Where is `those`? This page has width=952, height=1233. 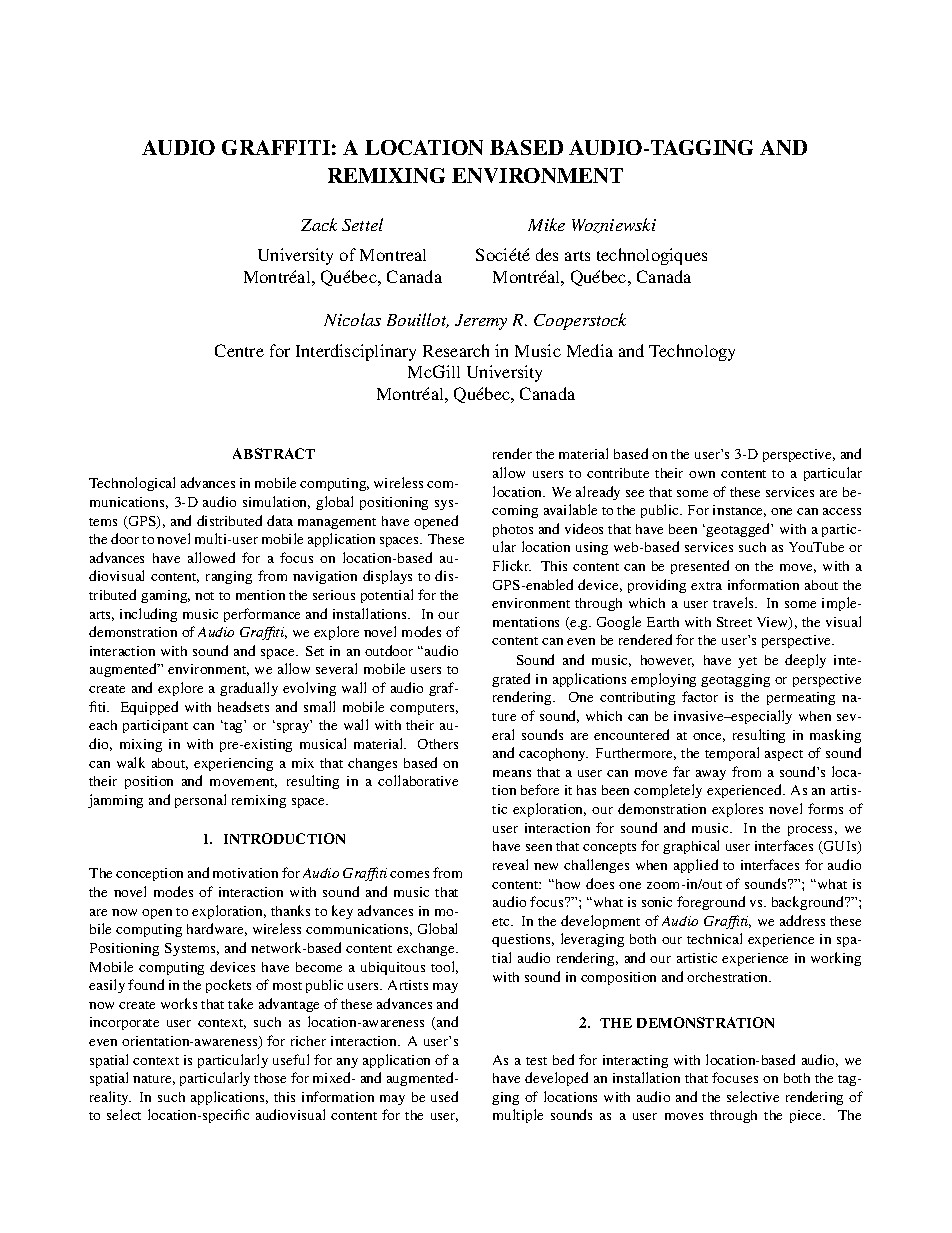
those is located at coordinates (270, 1078).
